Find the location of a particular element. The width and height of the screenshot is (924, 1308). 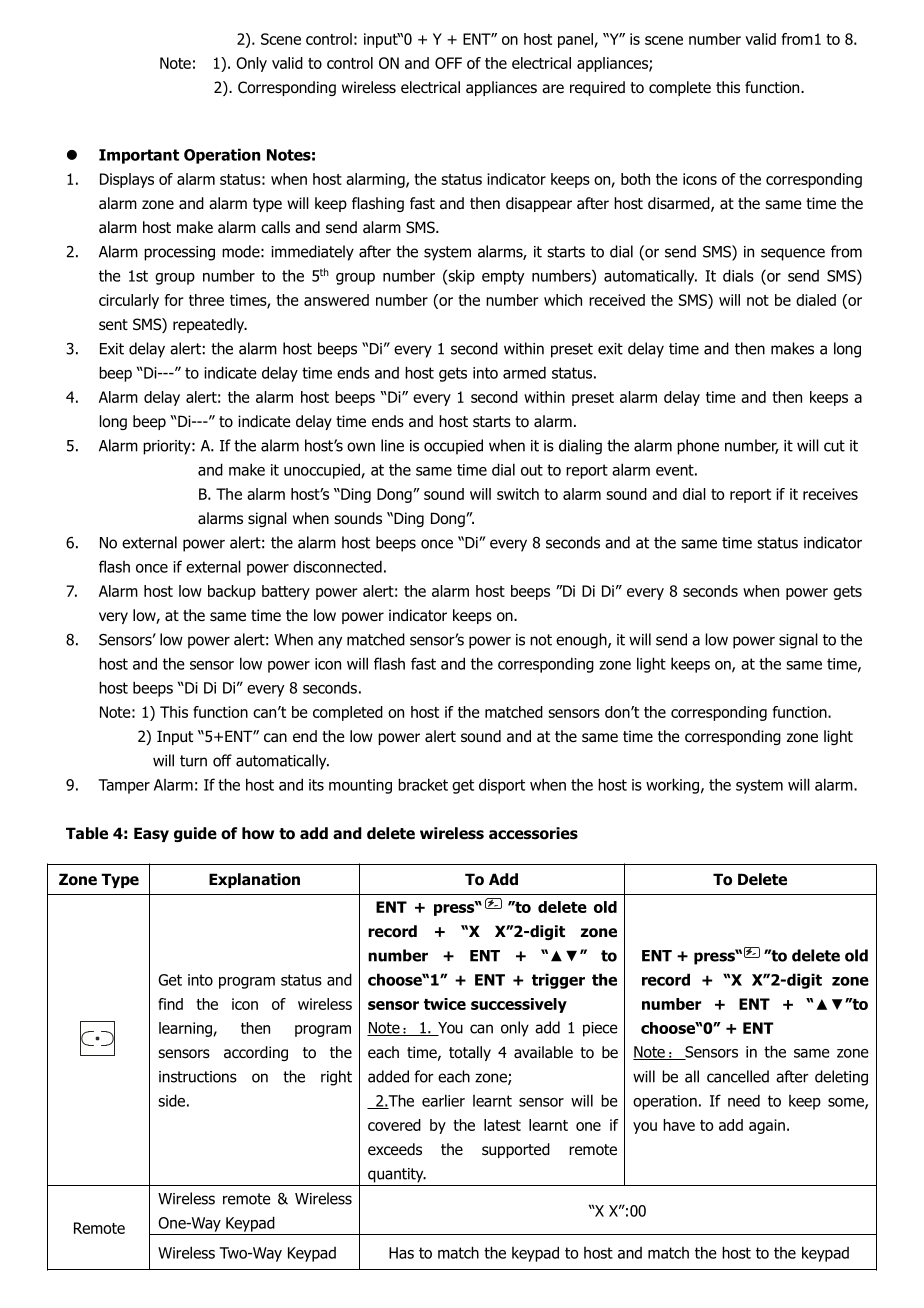

are is located at coordinates (553, 89).
